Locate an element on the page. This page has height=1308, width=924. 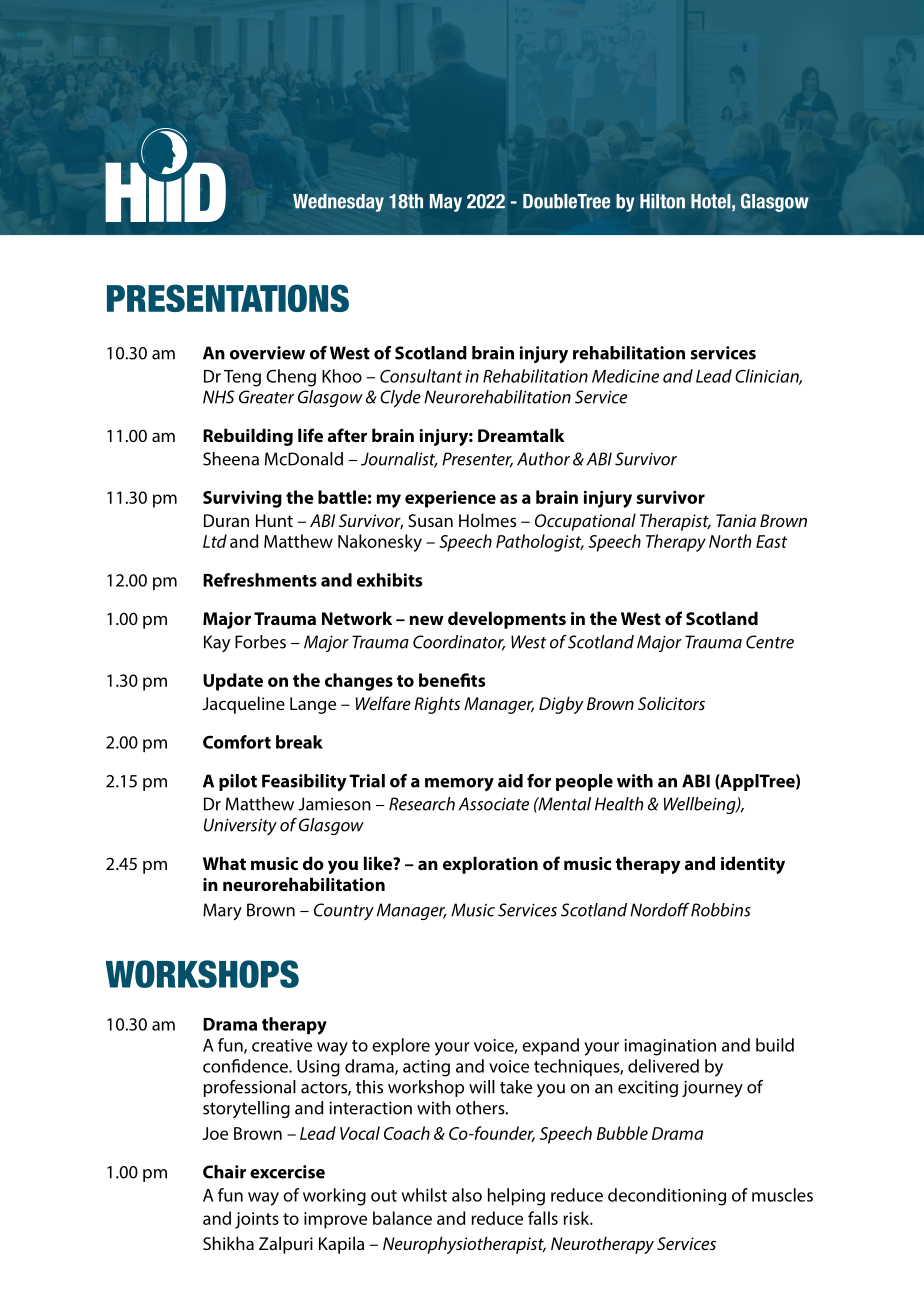
joints is located at coordinates (257, 1220).
